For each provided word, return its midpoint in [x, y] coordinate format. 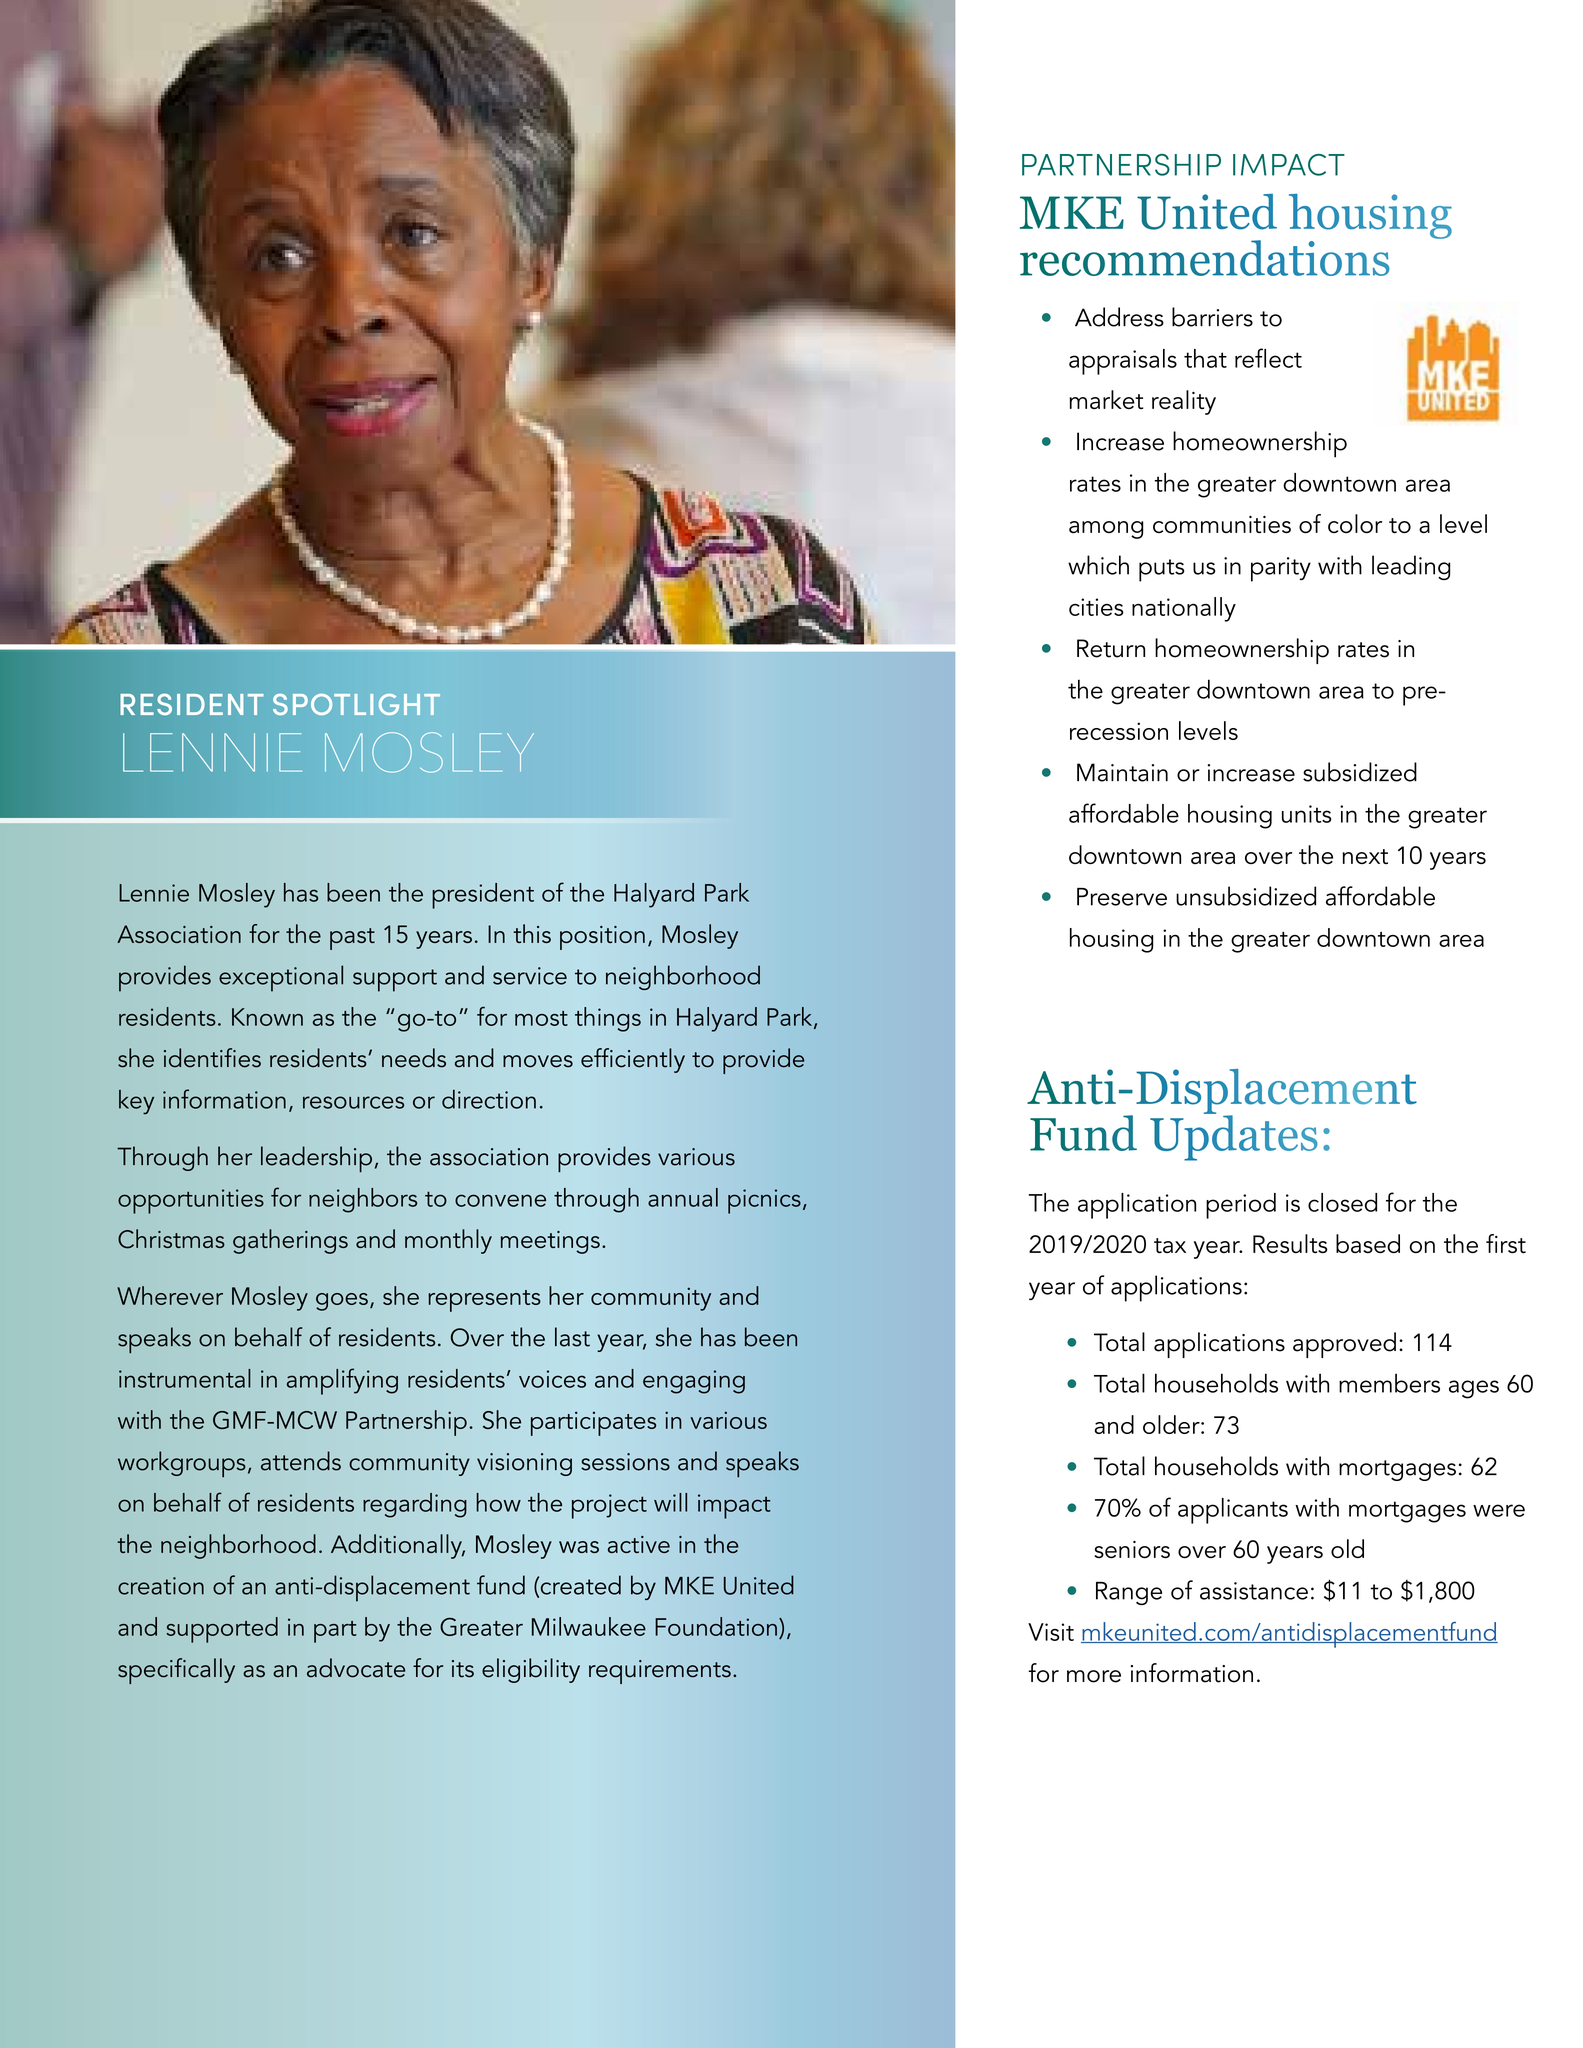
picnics [764, 1201]
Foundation [716, 1626]
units [1307, 814]
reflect [1268, 358]
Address [1119, 317]
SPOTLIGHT [356, 704]
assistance [1254, 1591]
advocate [356, 1668]
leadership [316, 1159]
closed [1342, 1202]
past [352, 939]
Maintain [1122, 772]
